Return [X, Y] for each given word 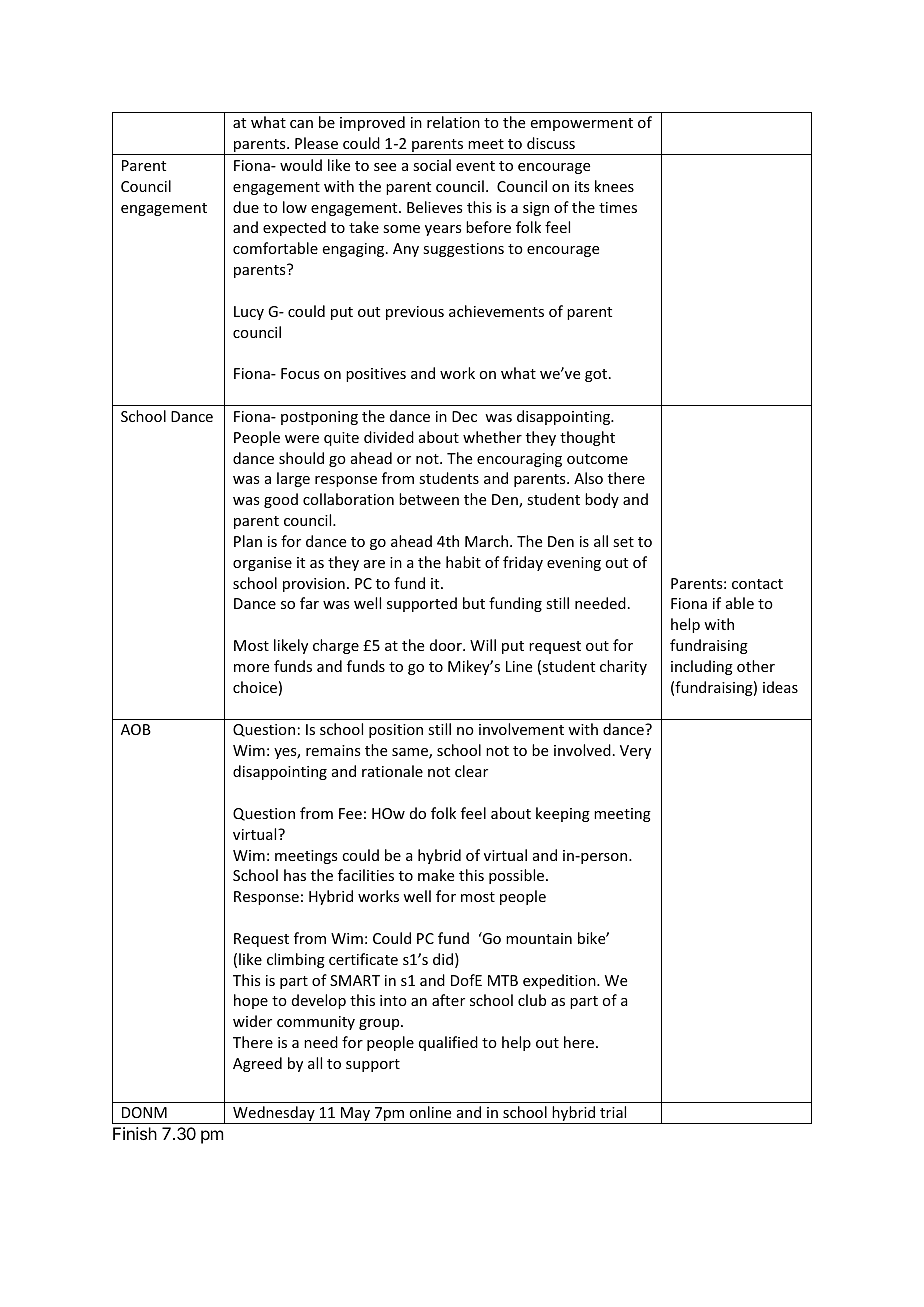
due [246, 207]
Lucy [249, 313]
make [436, 875]
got [597, 375]
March [488, 541]
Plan [248, 541]
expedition [560, 981]
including [702, 667]
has [295, 875]
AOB [136, 729]
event [475, 166]
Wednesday [274, 1115]
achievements [496, 311]
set [623, 542]
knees [614, 186]
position [396, 731]
